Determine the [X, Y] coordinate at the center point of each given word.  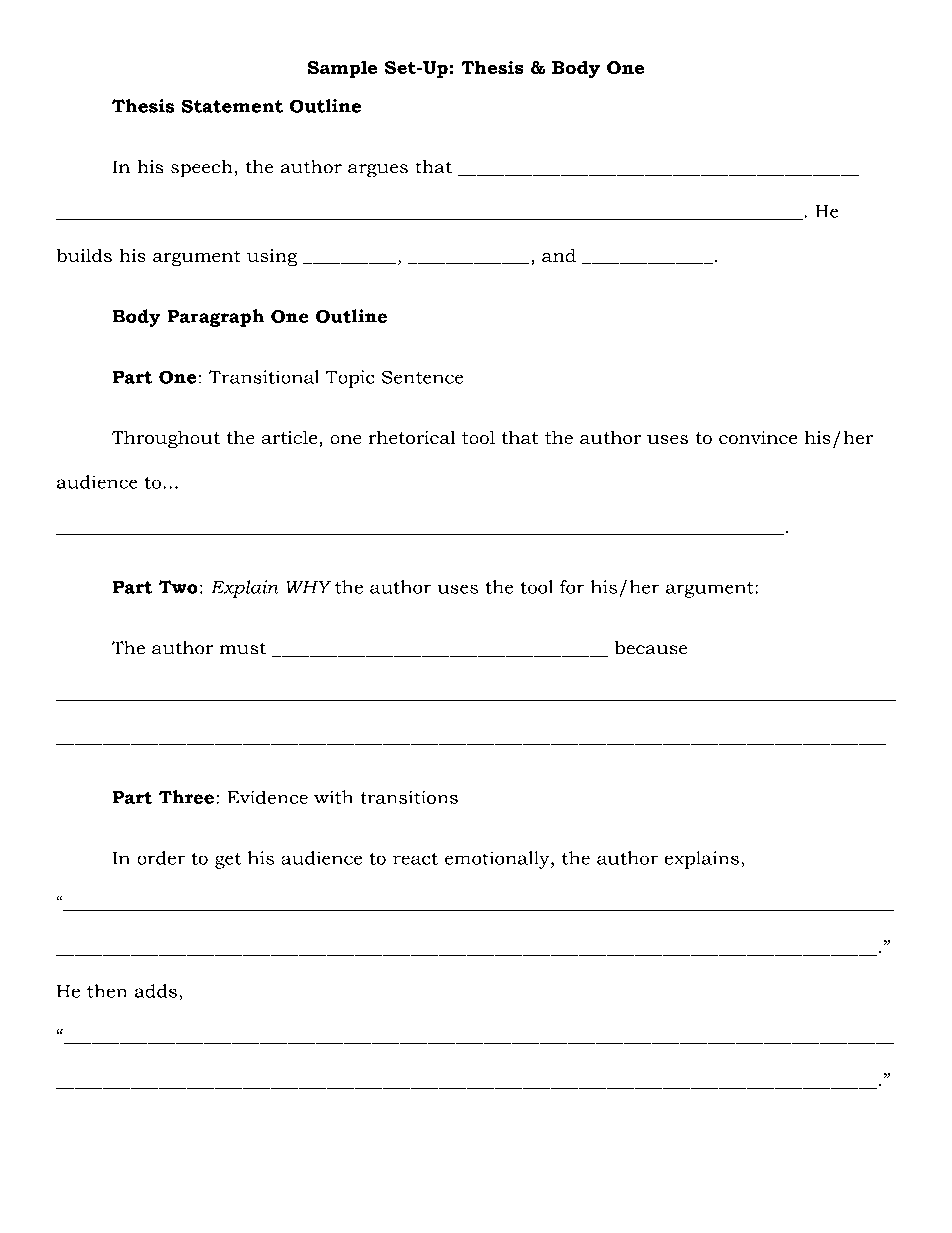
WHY [309, 587]
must [243, 648]
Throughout [166, 439]
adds [156, 991]
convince [758, 437]
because [651, 647]
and [559, 255]
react [415, 859]
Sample [342, 69]
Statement [232, 106]
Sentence [422, 377]
